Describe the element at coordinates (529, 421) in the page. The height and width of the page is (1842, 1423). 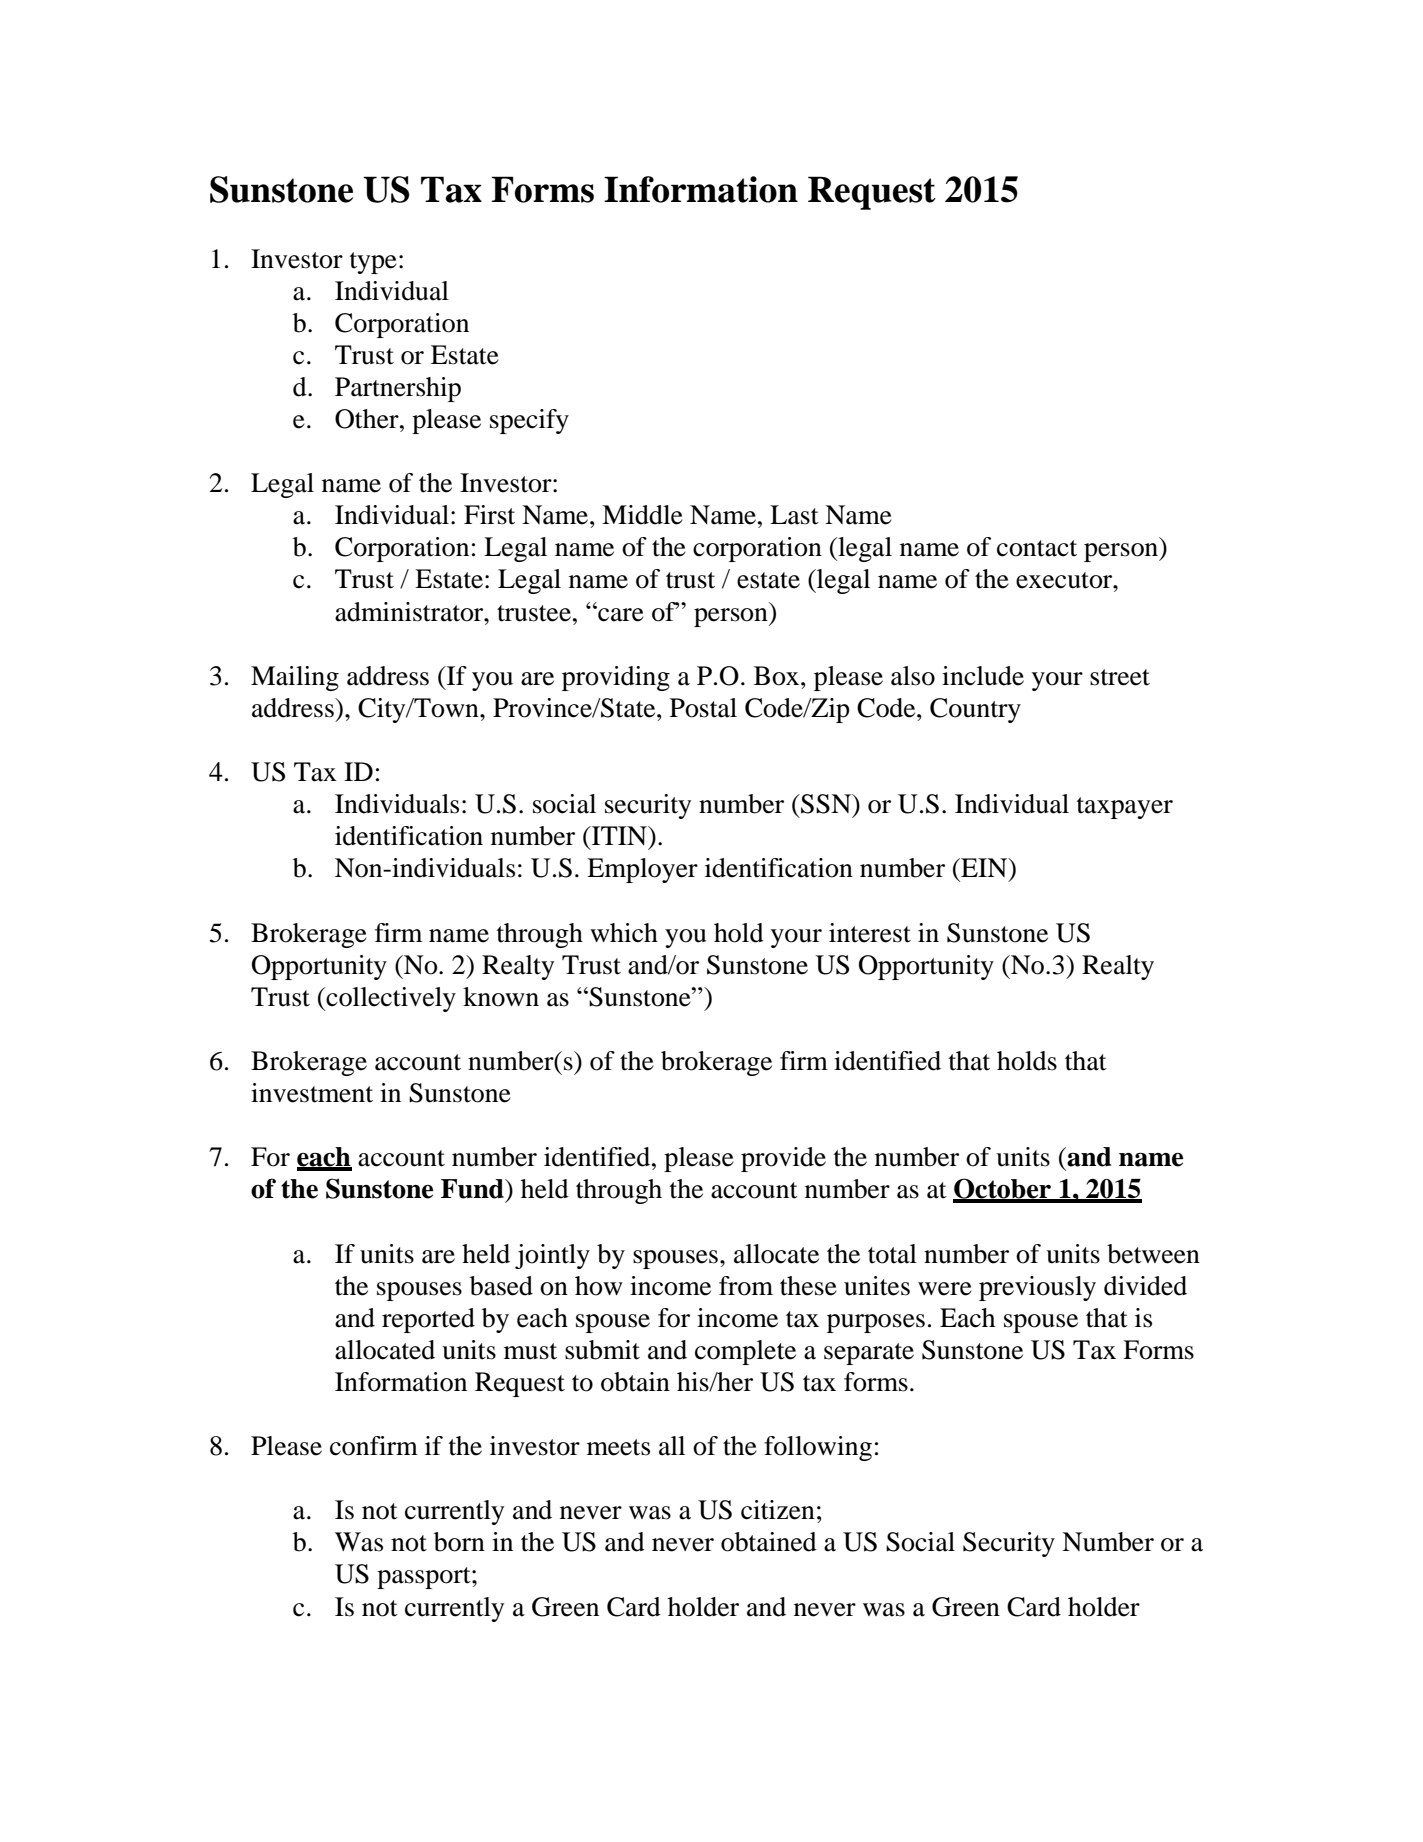
I see `specify` at that location.
